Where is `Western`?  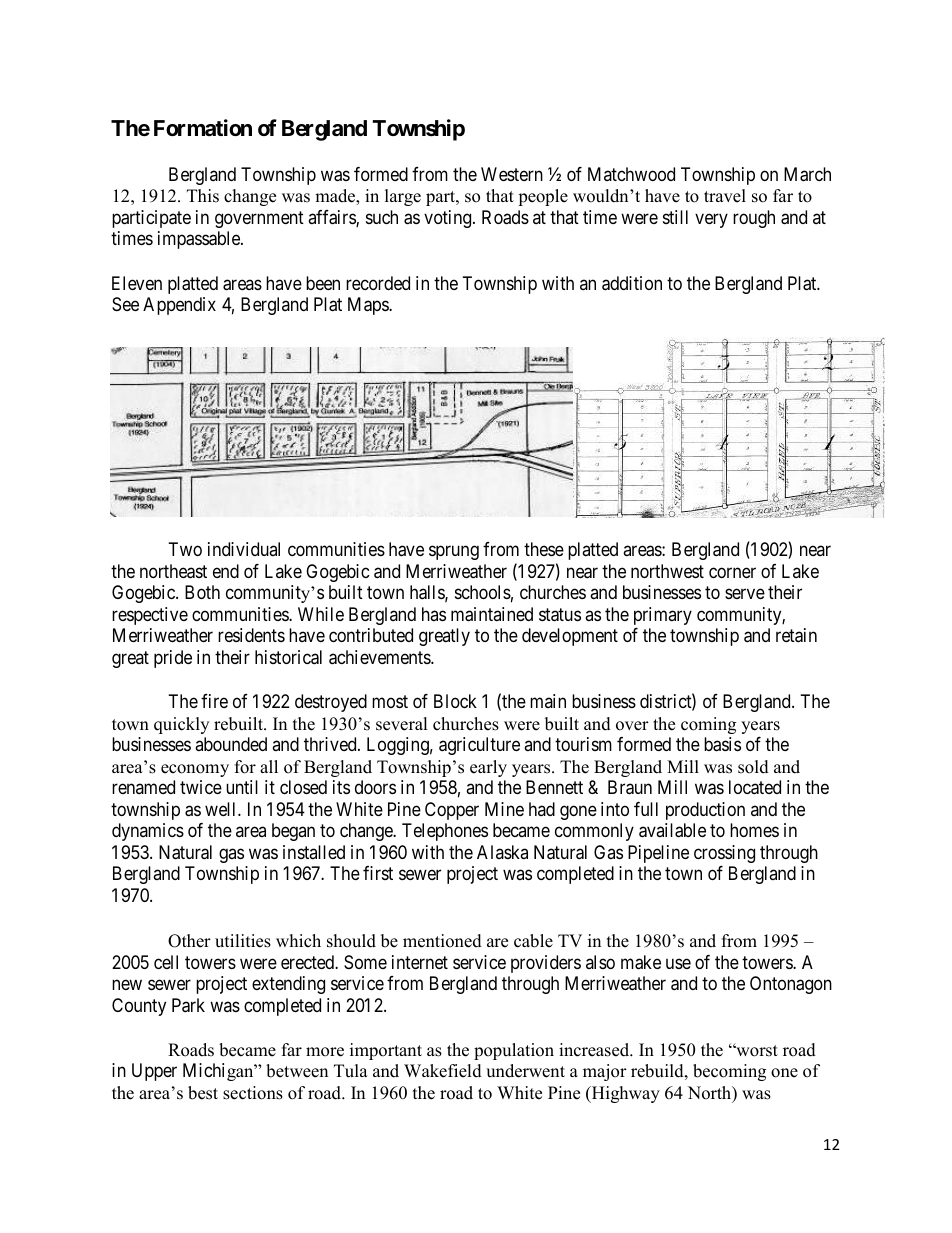 Western is located at coordinates (512, 174).
